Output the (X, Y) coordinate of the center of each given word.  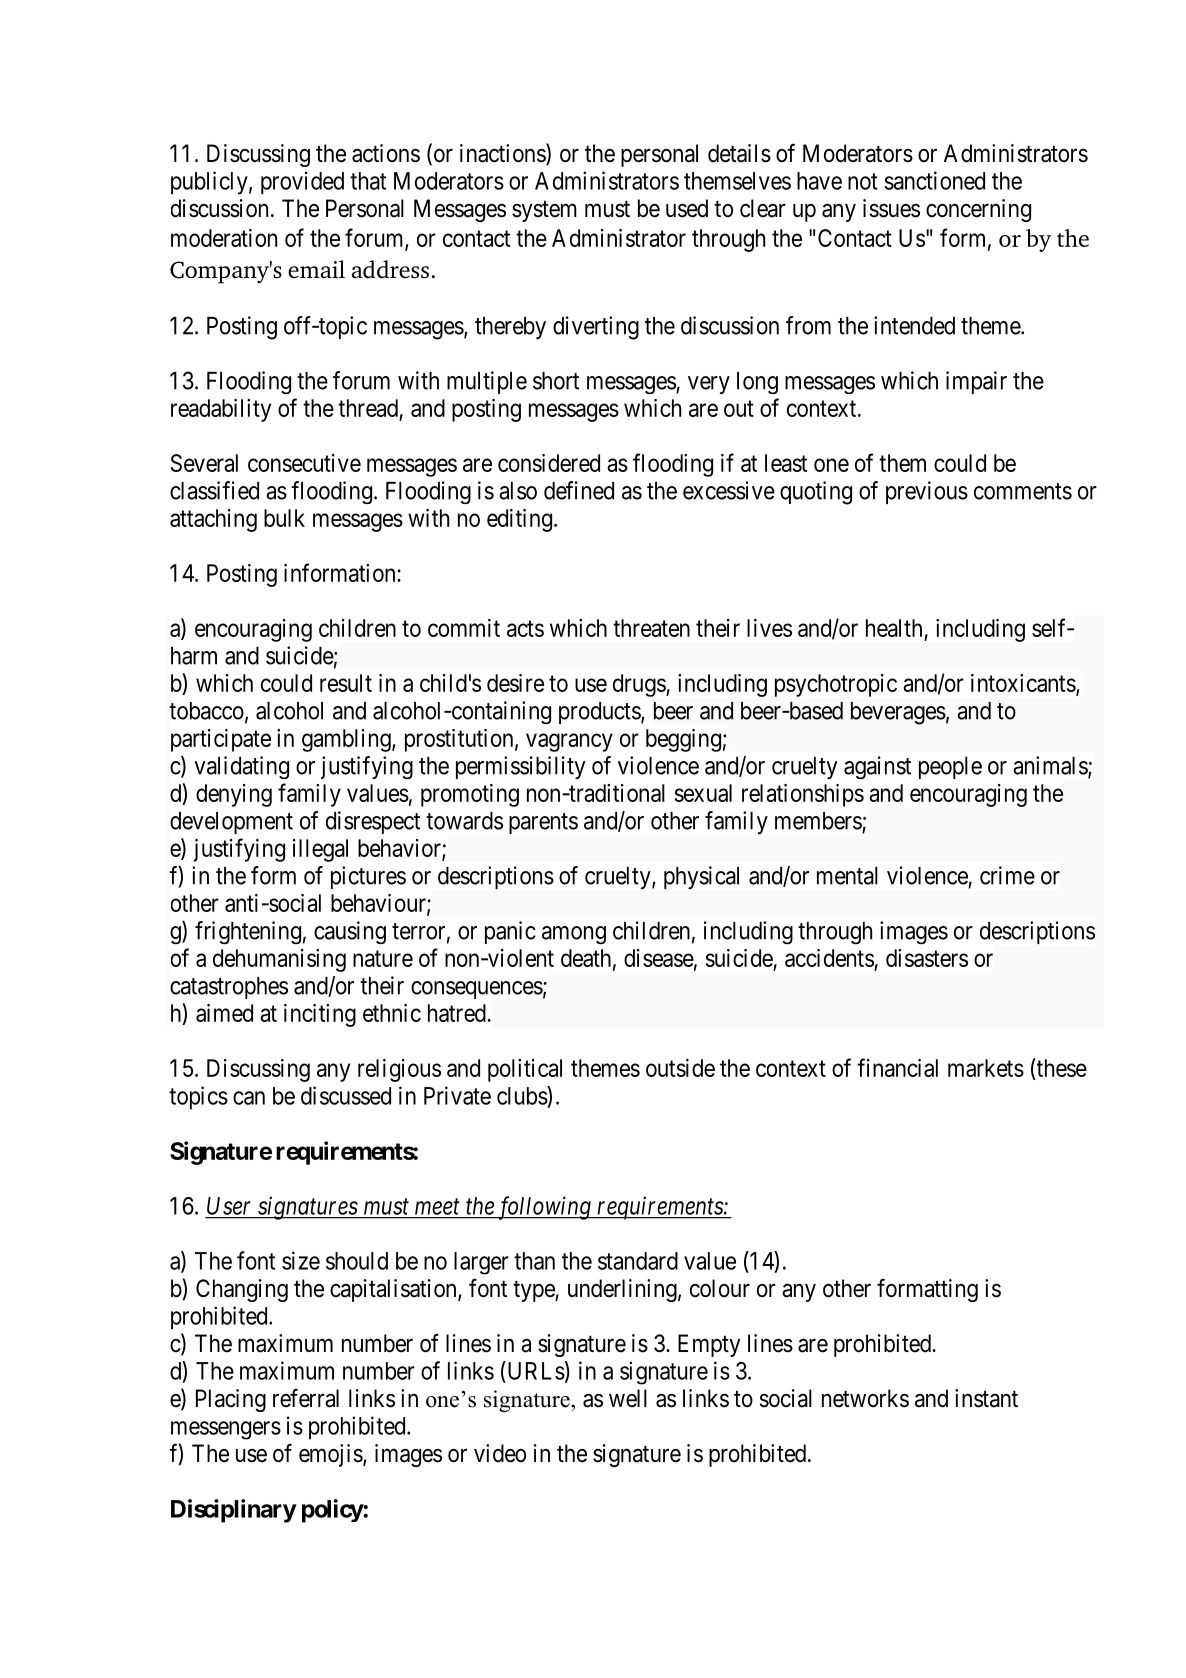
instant (986, 1398)
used (687, 208)
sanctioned (934, 180)
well (628, 1398)
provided (302, 182)
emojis (331, 1455)
